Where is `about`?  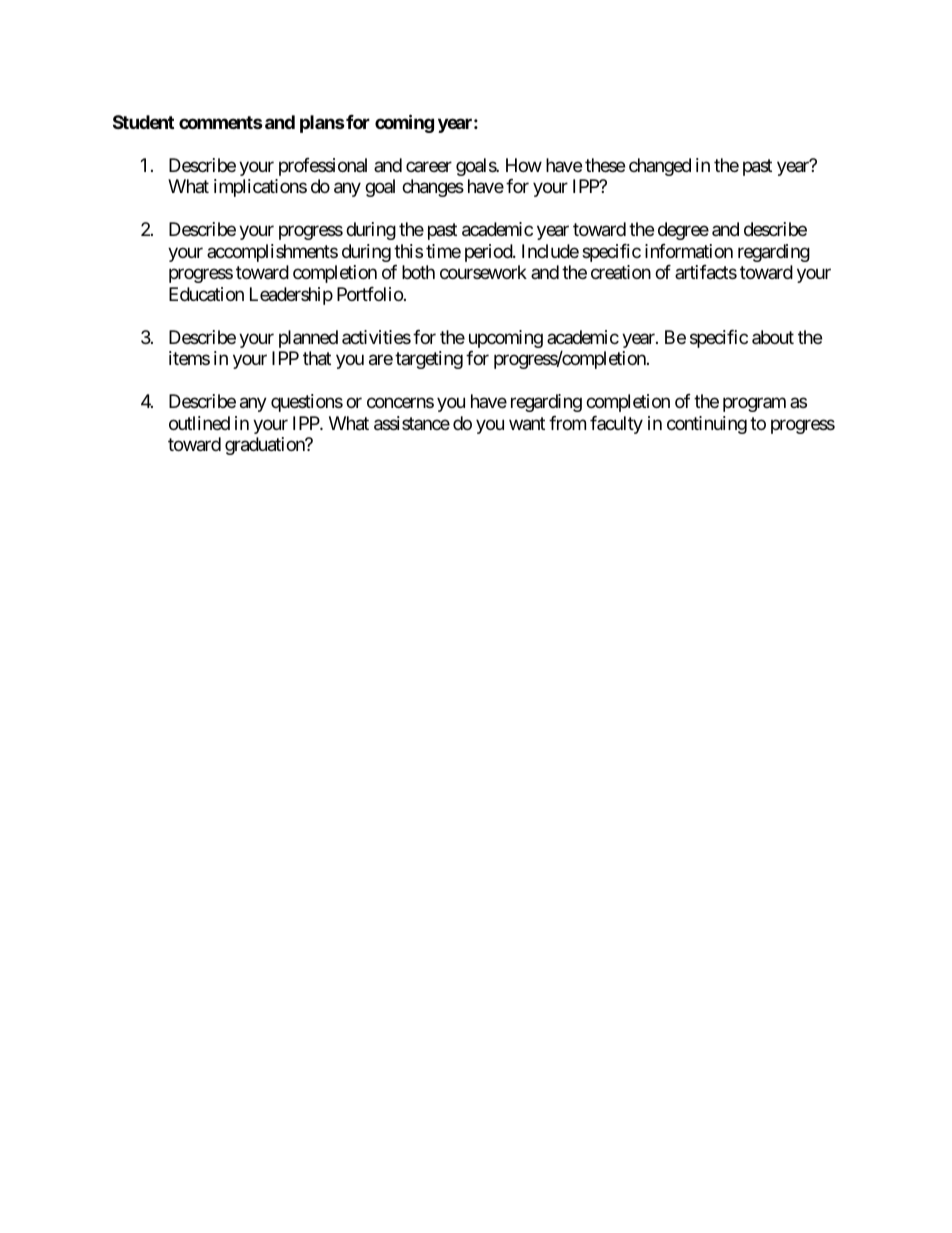 about is located at coordinates (773, 337).
